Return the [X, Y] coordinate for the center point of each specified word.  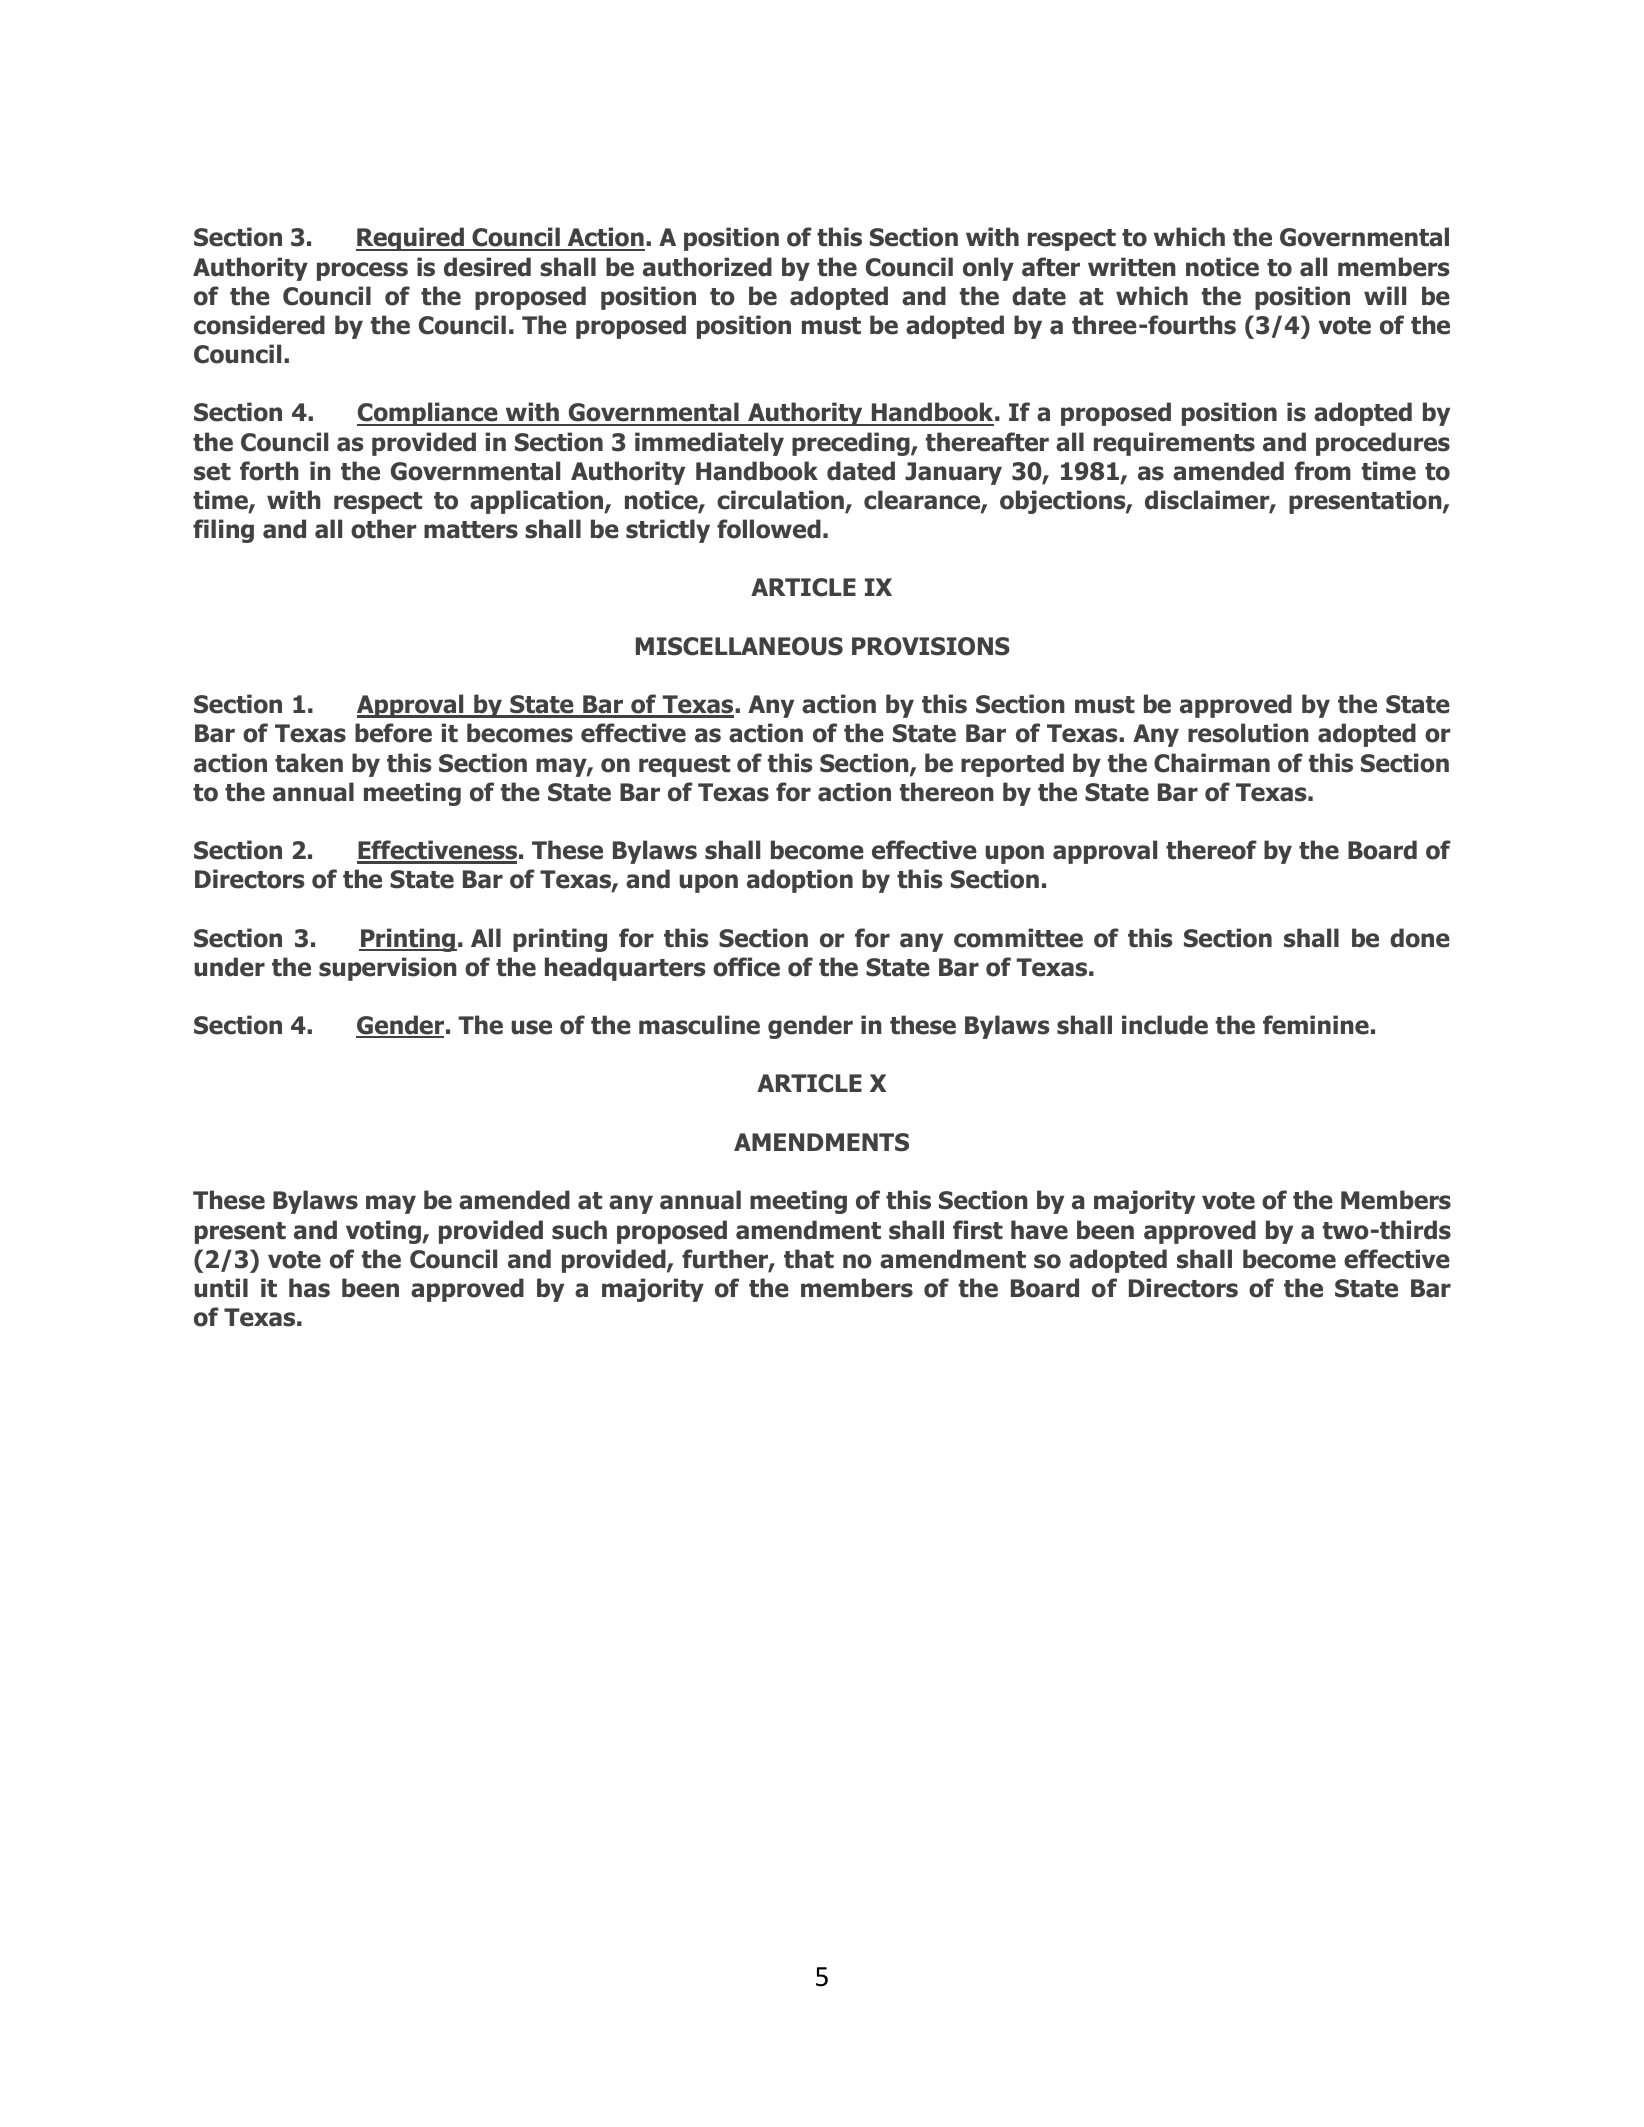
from [1323, 471]
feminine [1316, 1025]
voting [384, 1232]
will [1385, 295]
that [809, 1259]
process [362, 271]
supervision [388, 969]
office [746, 967]
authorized [707, 267]
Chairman [1212, 763]
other [383, 529]
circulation [781, 501]
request [684, 766]
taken [309, 763]
